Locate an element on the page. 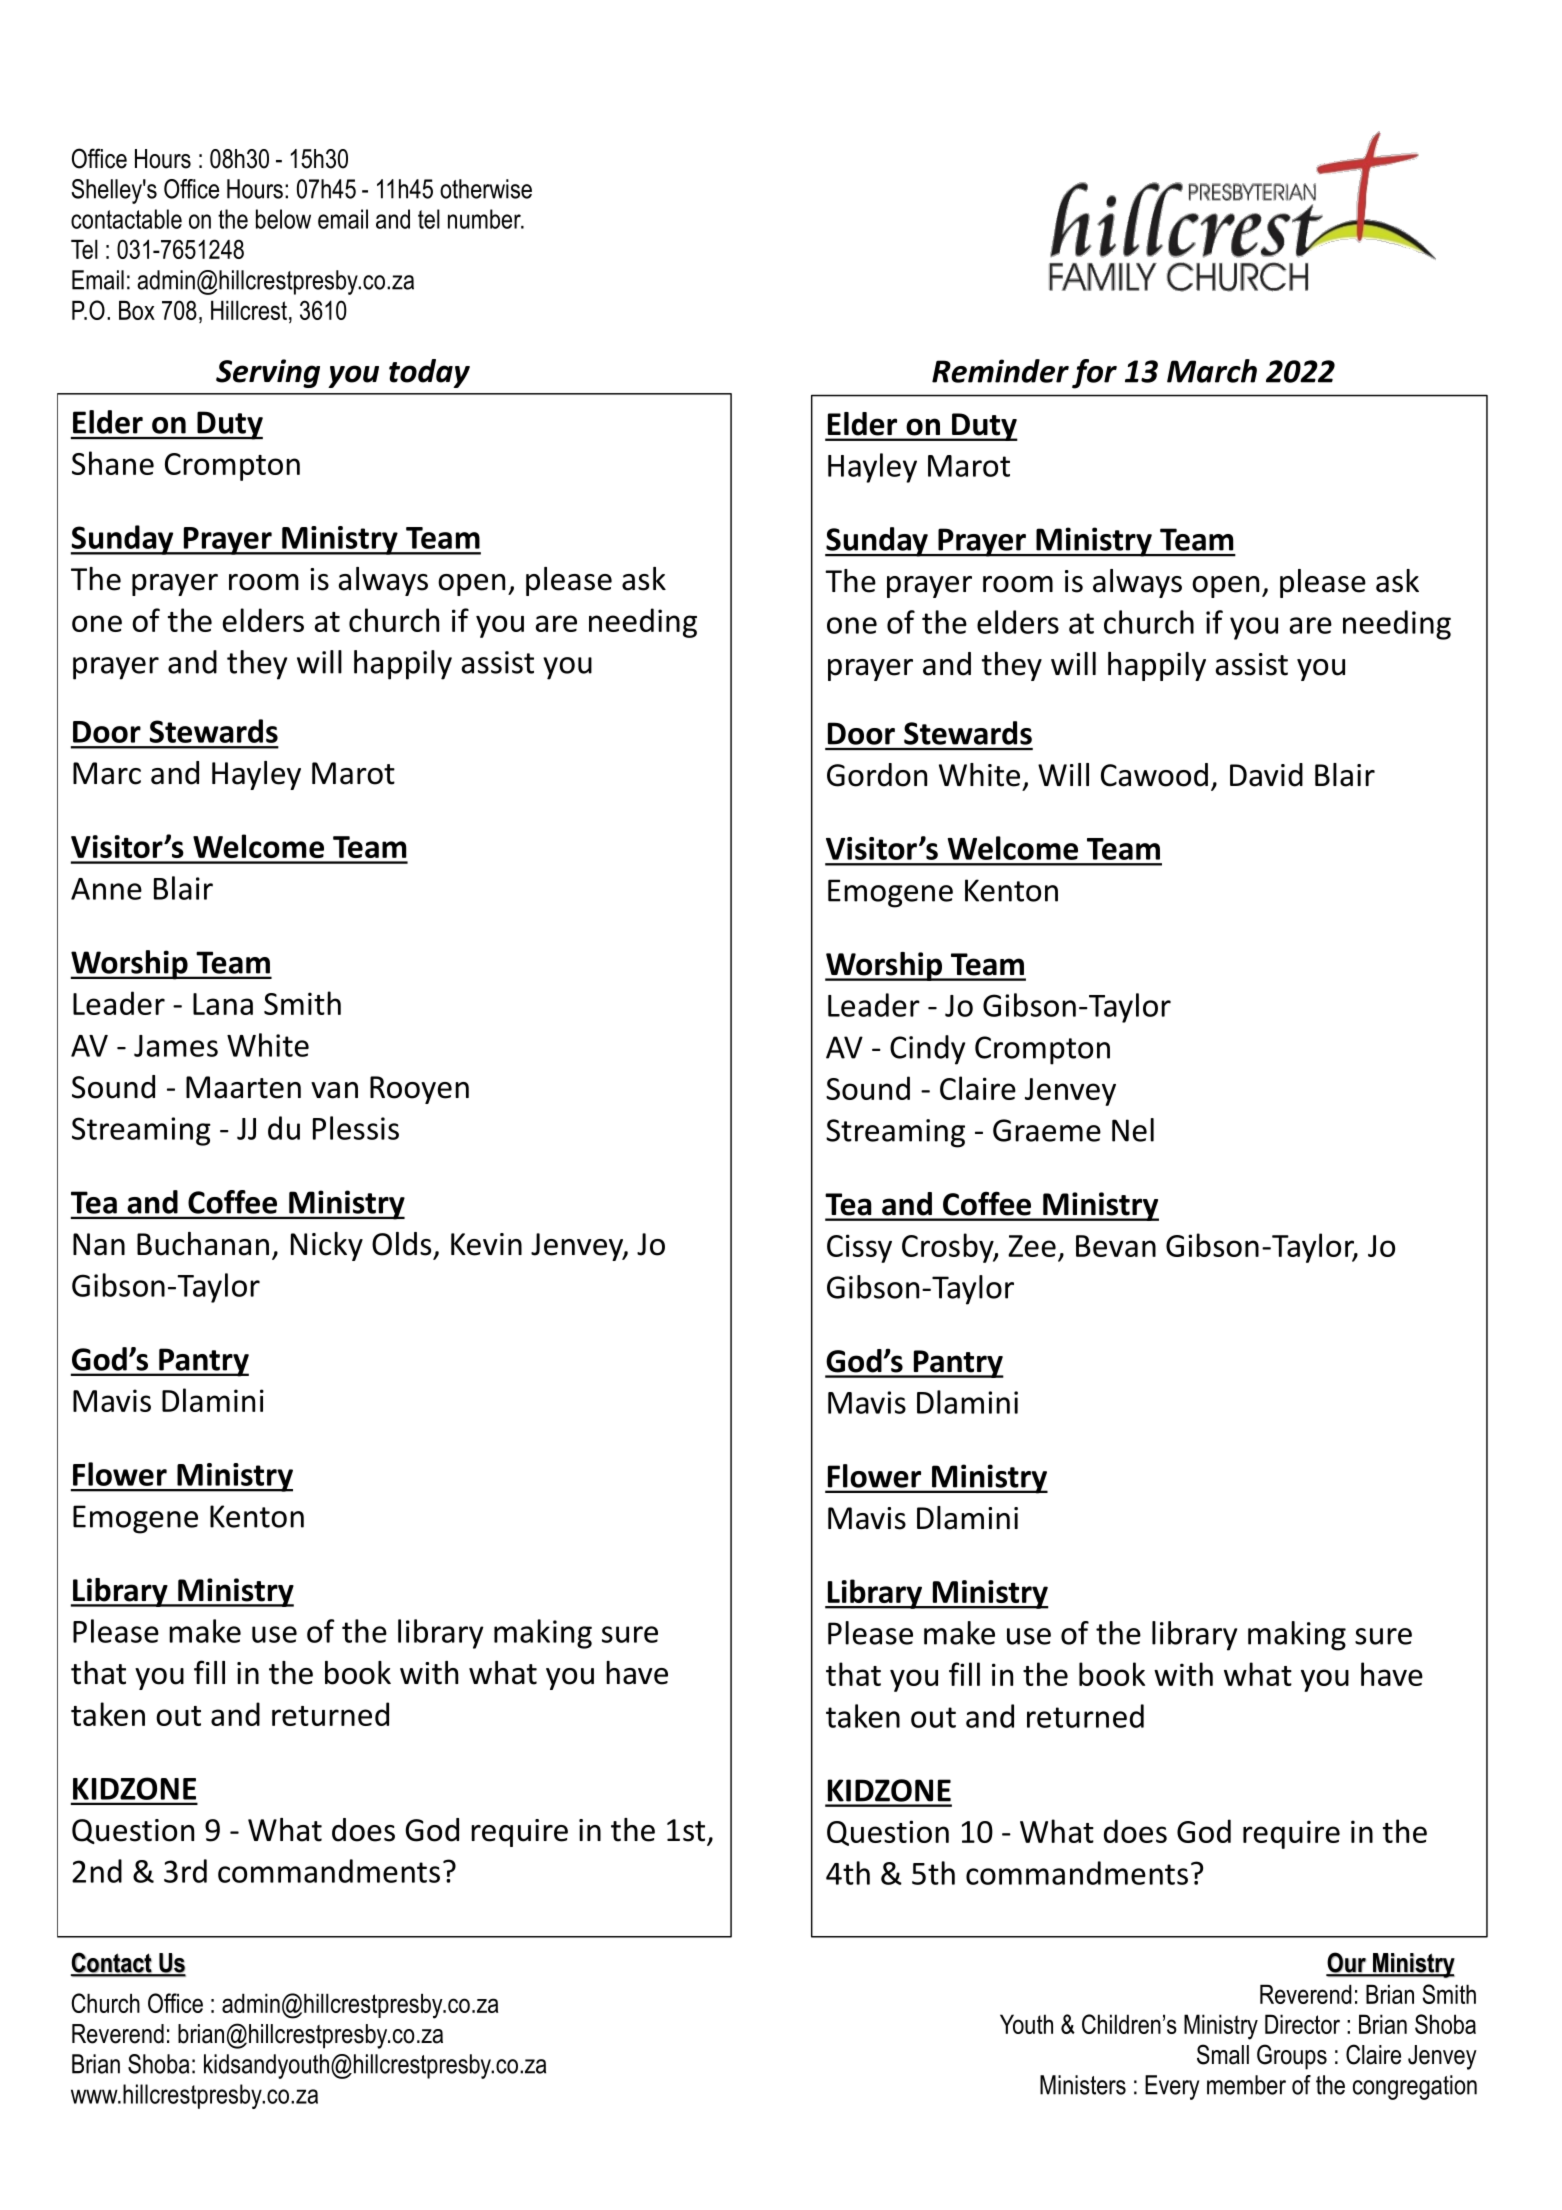 The height and width of the document is (2210, 1562). Nel is located at coordinates (1133, 1130).
